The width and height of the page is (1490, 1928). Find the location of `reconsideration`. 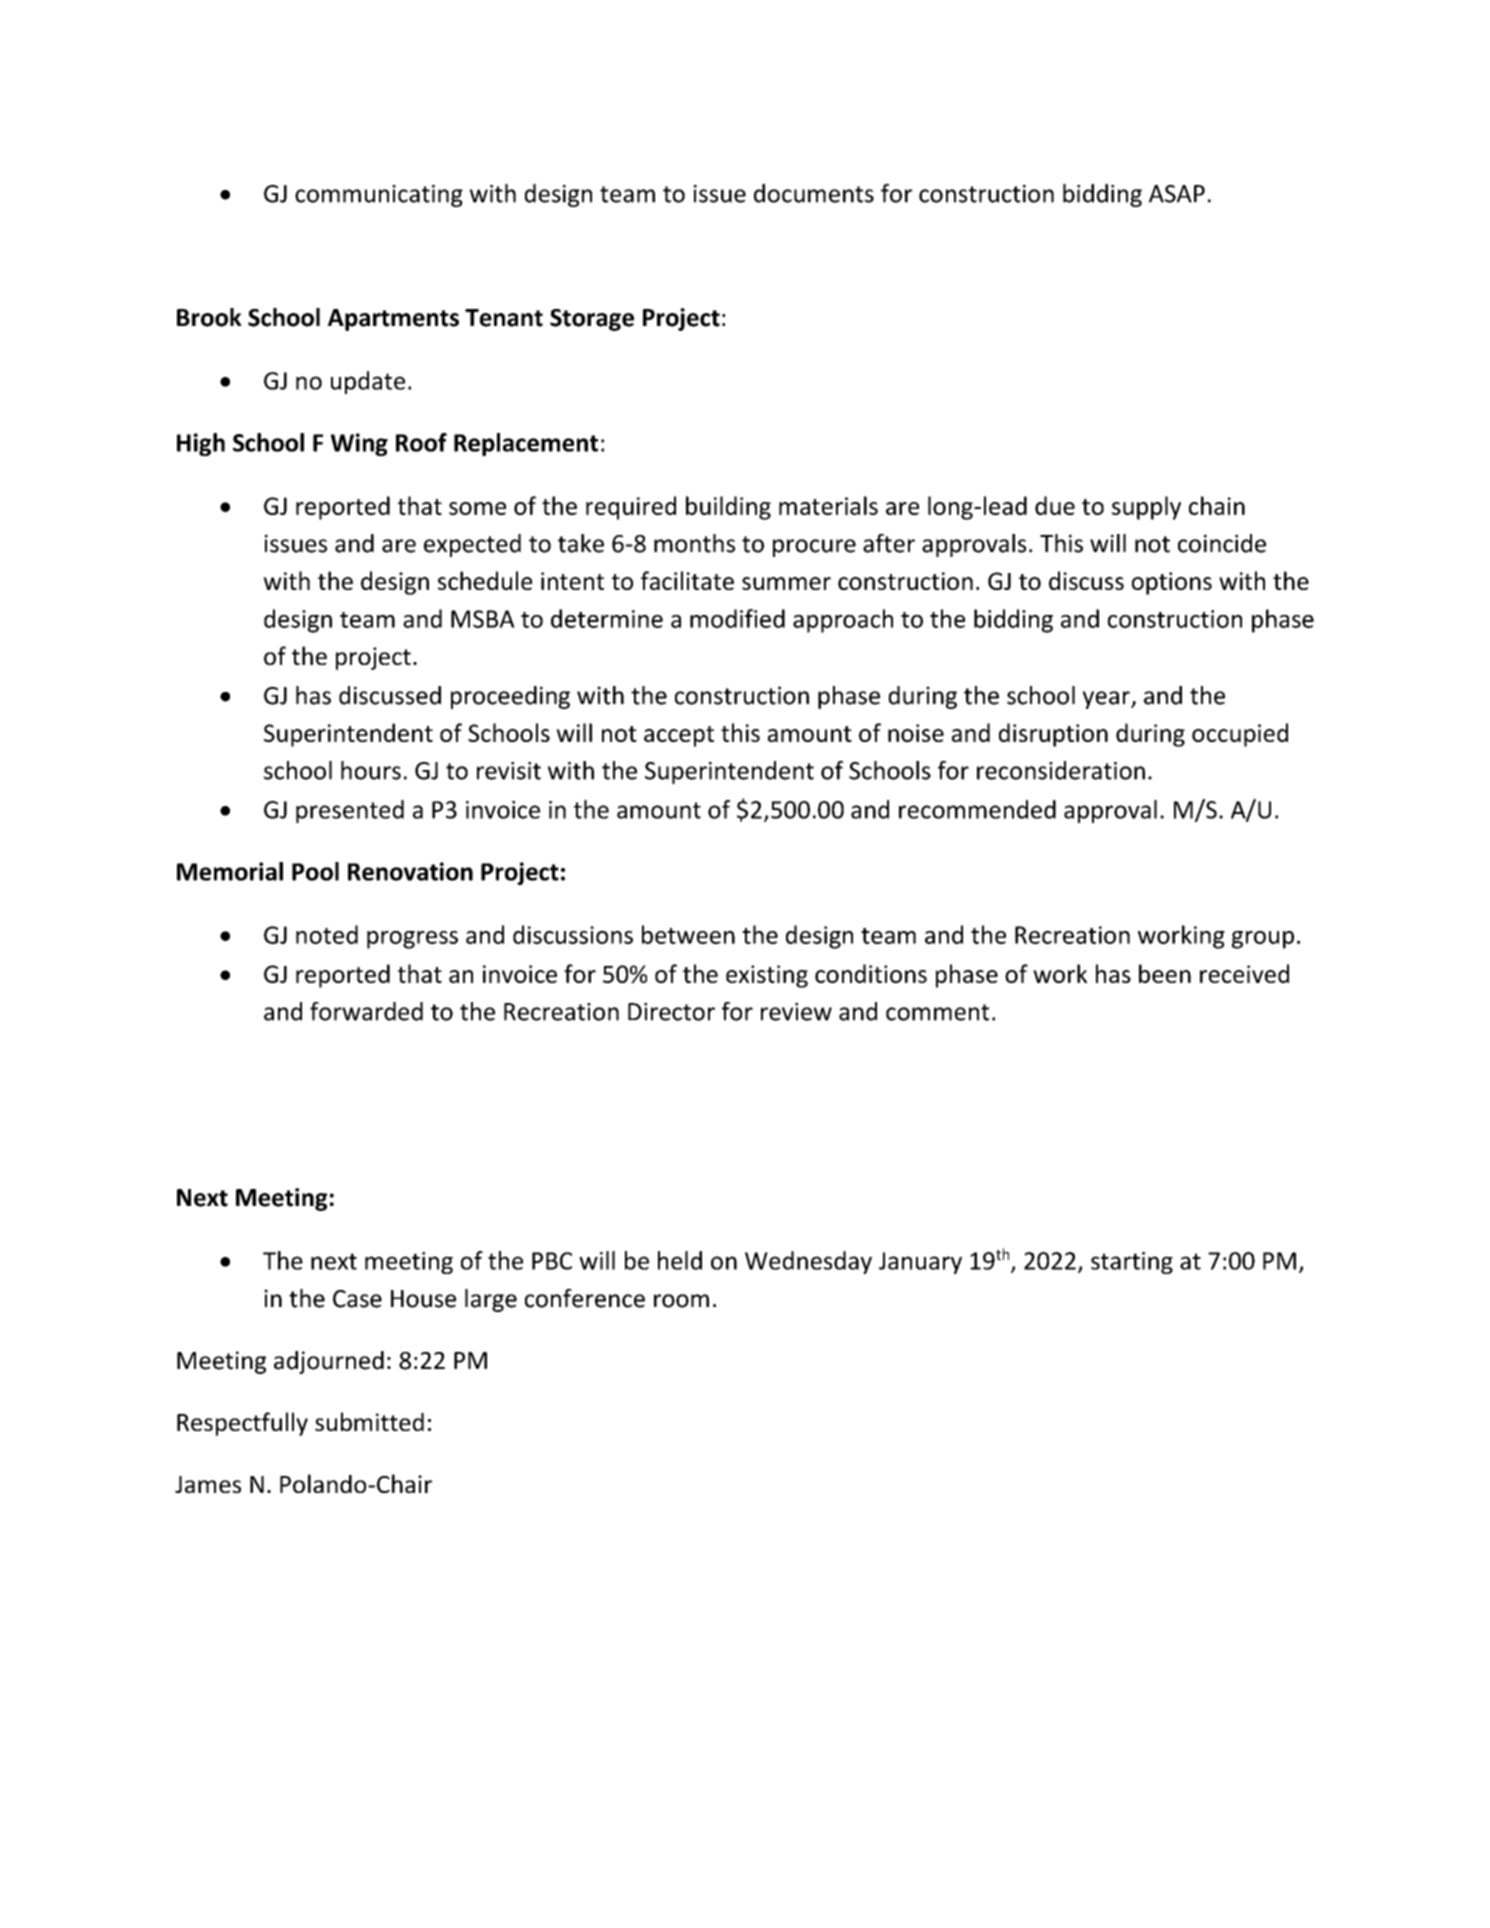

reconsideration is located at coordinates (1061, 770).
